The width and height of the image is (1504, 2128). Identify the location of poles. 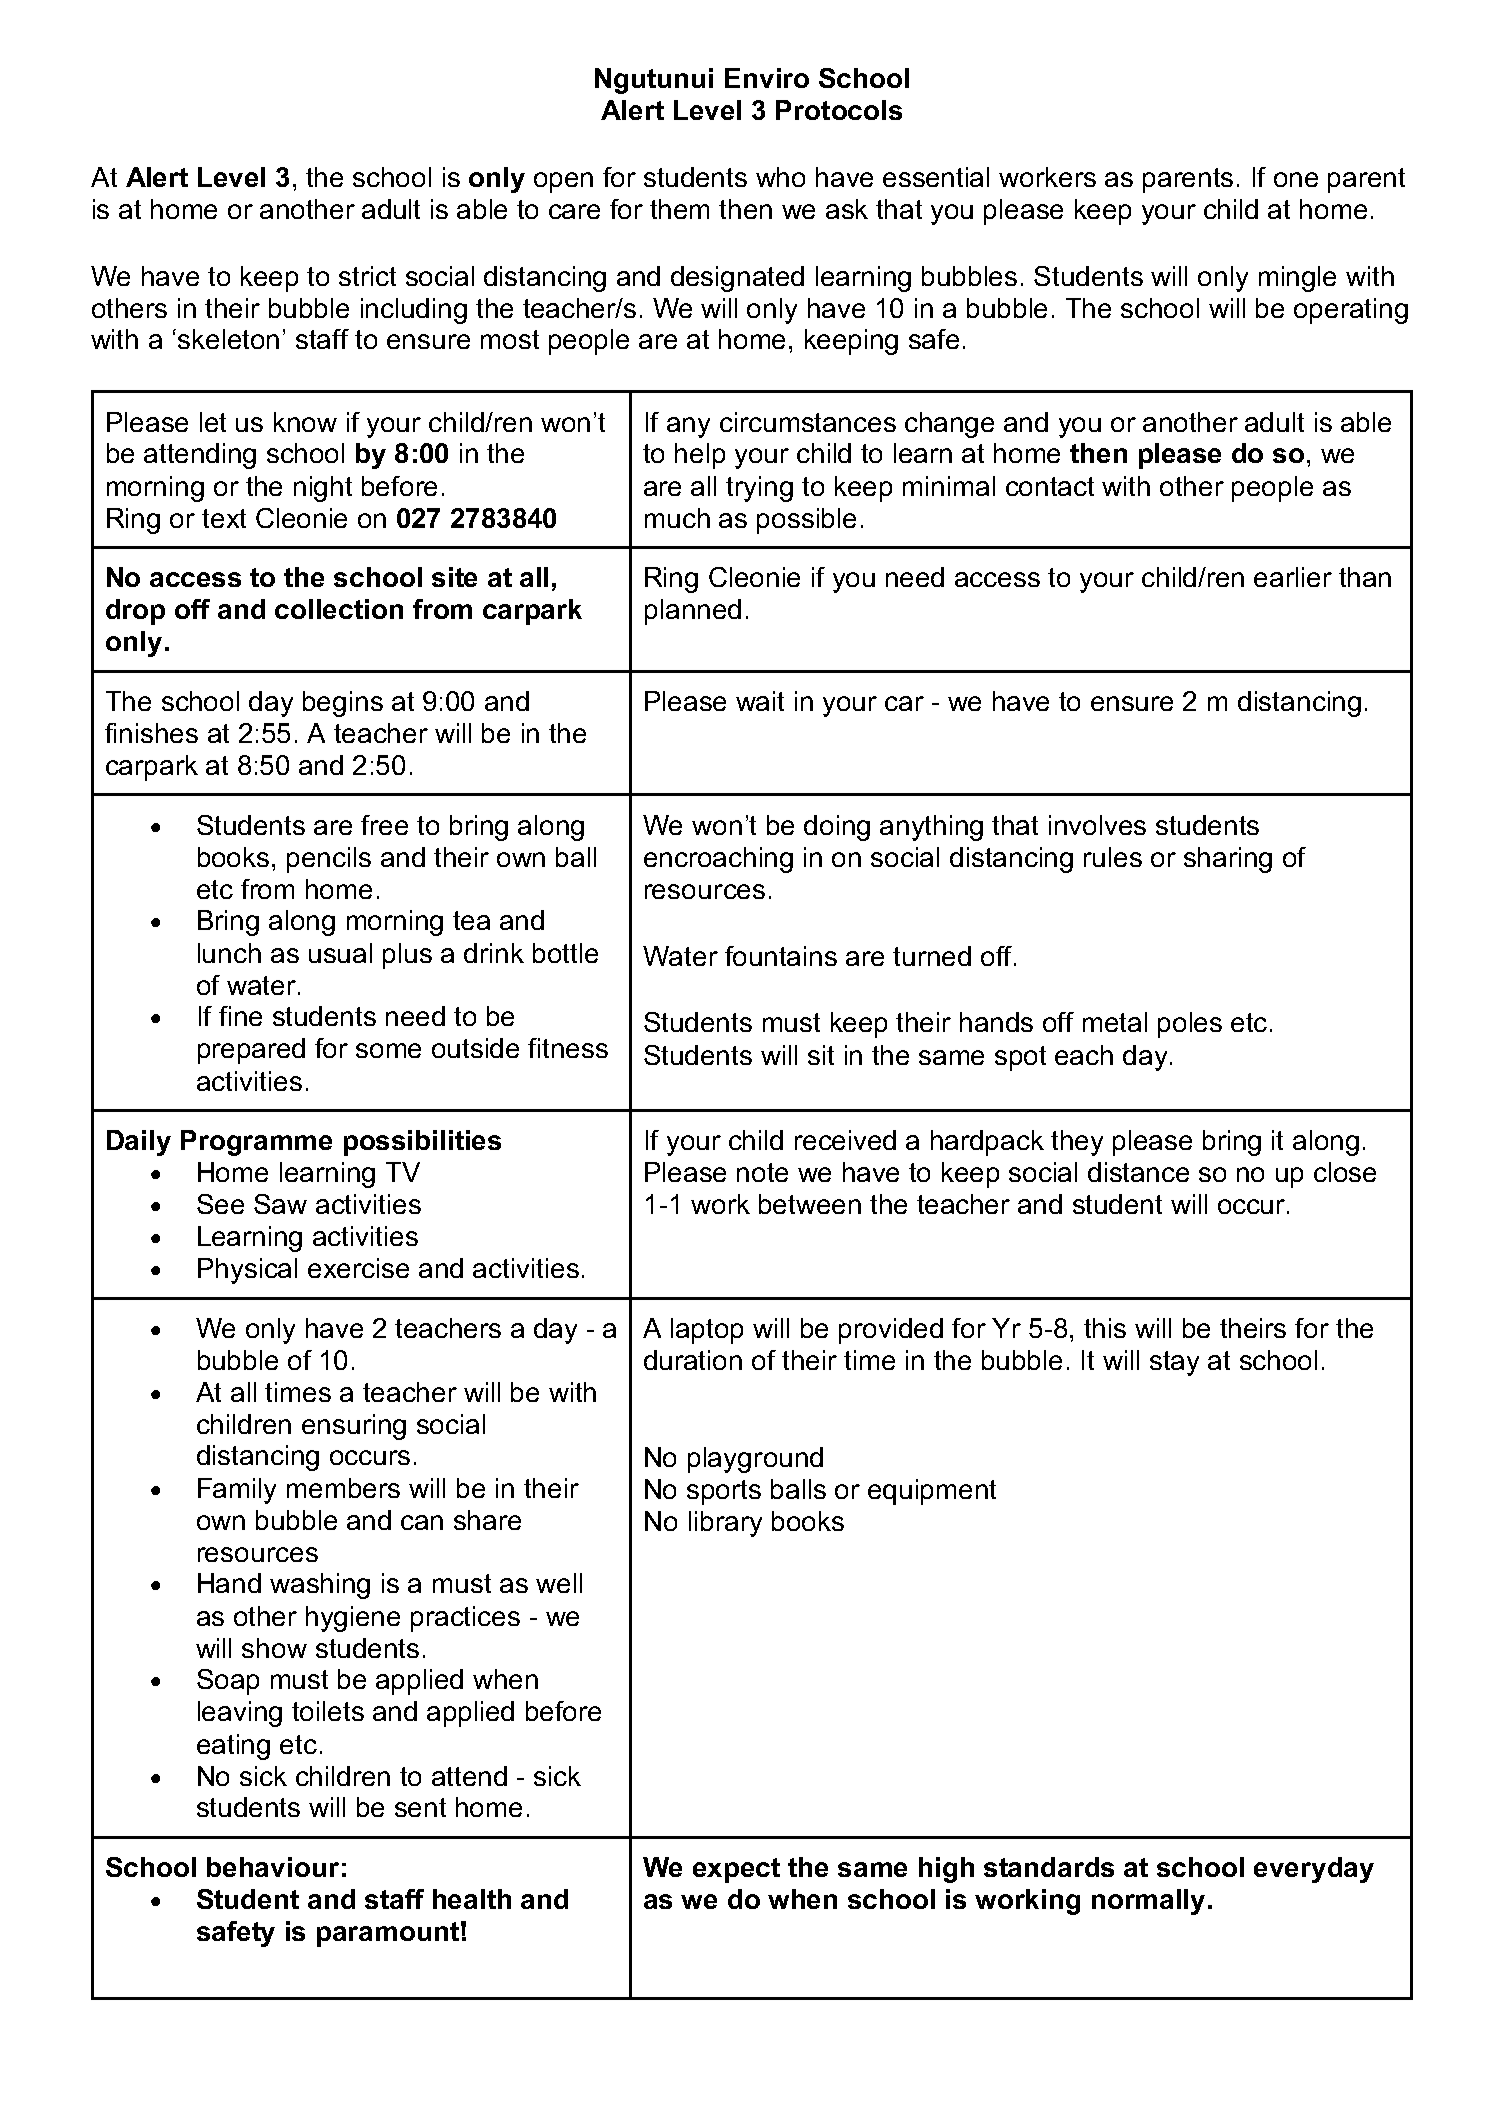
(1190, 1025).
